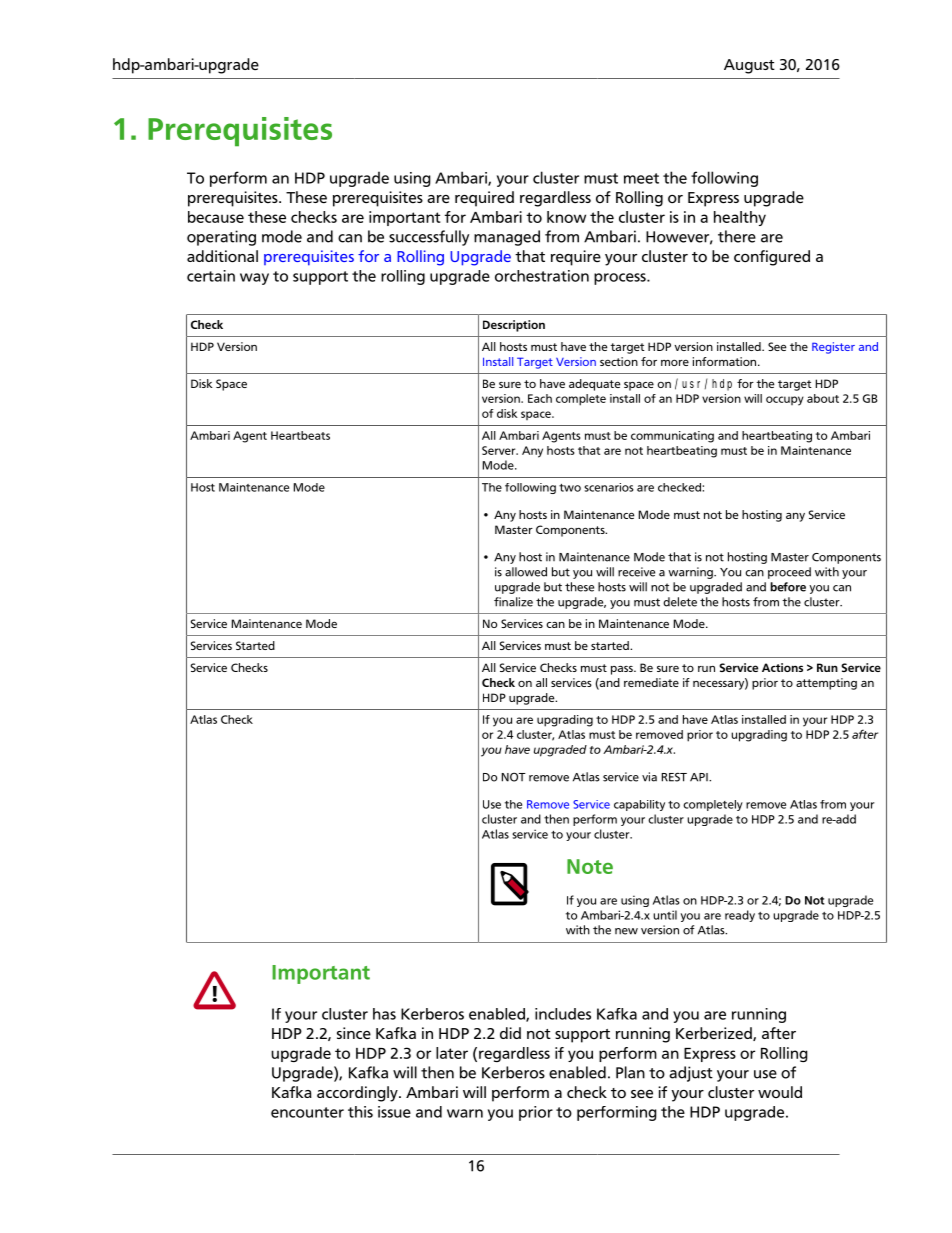  I want to click on August, so click(749, 66).
